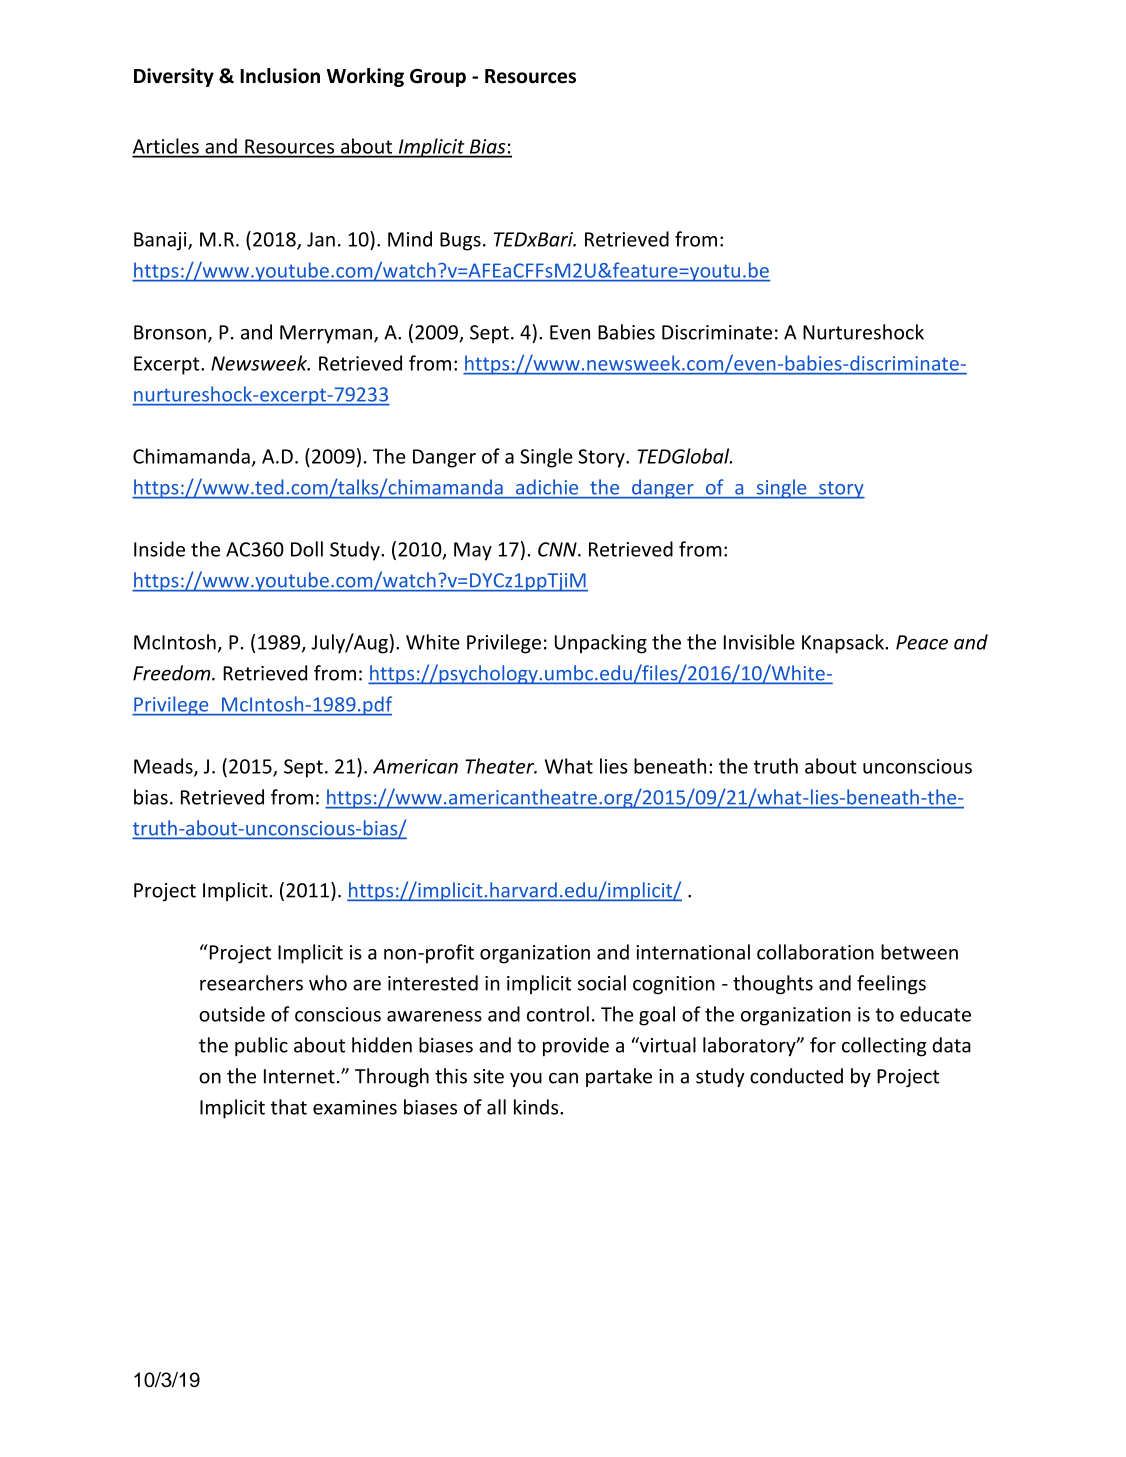 The width and height of the screenshot is (1126, 1457). I want to click on Bronson, so click(170, 332).
